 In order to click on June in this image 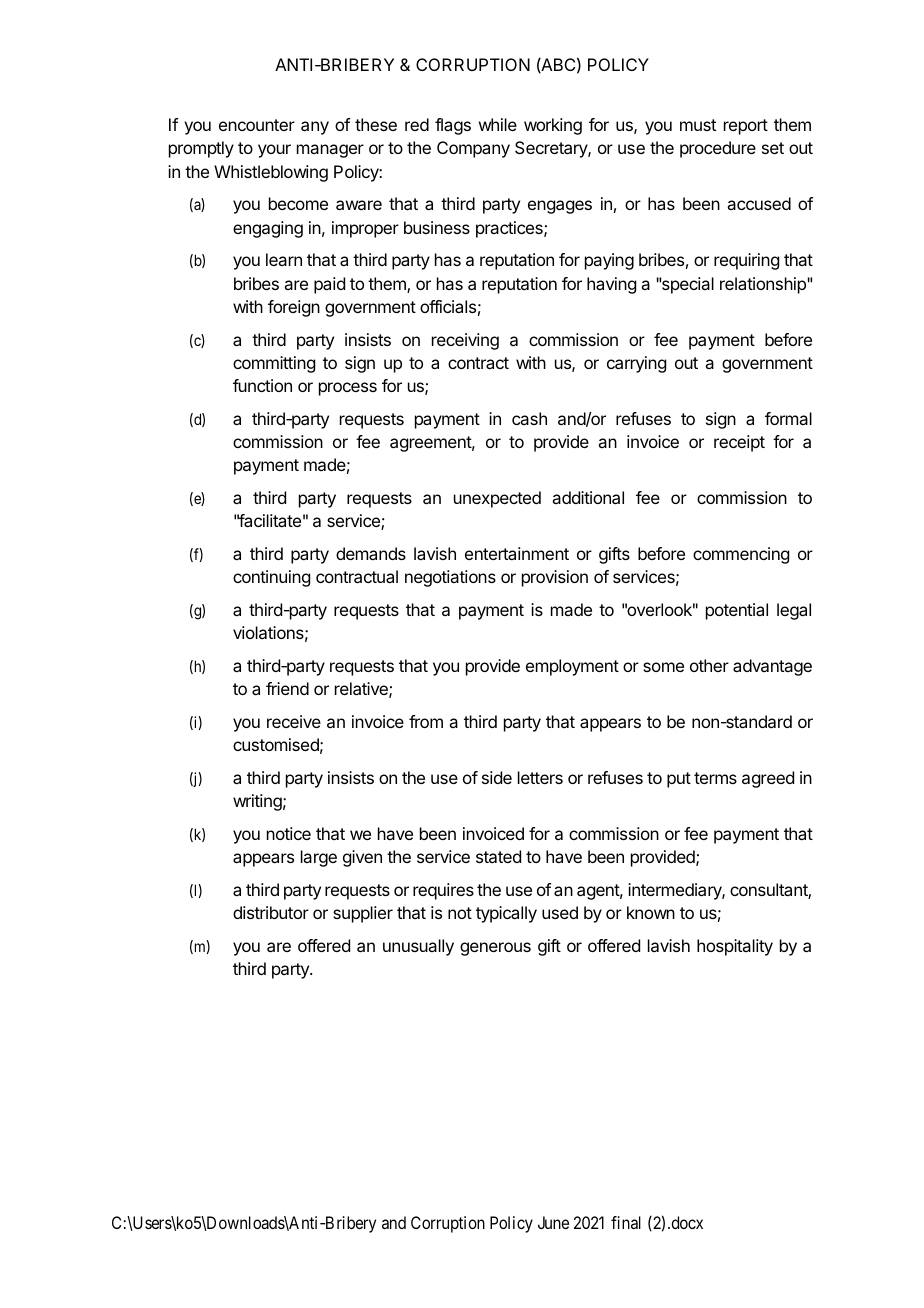, I will do `click(553, 1222)`.
